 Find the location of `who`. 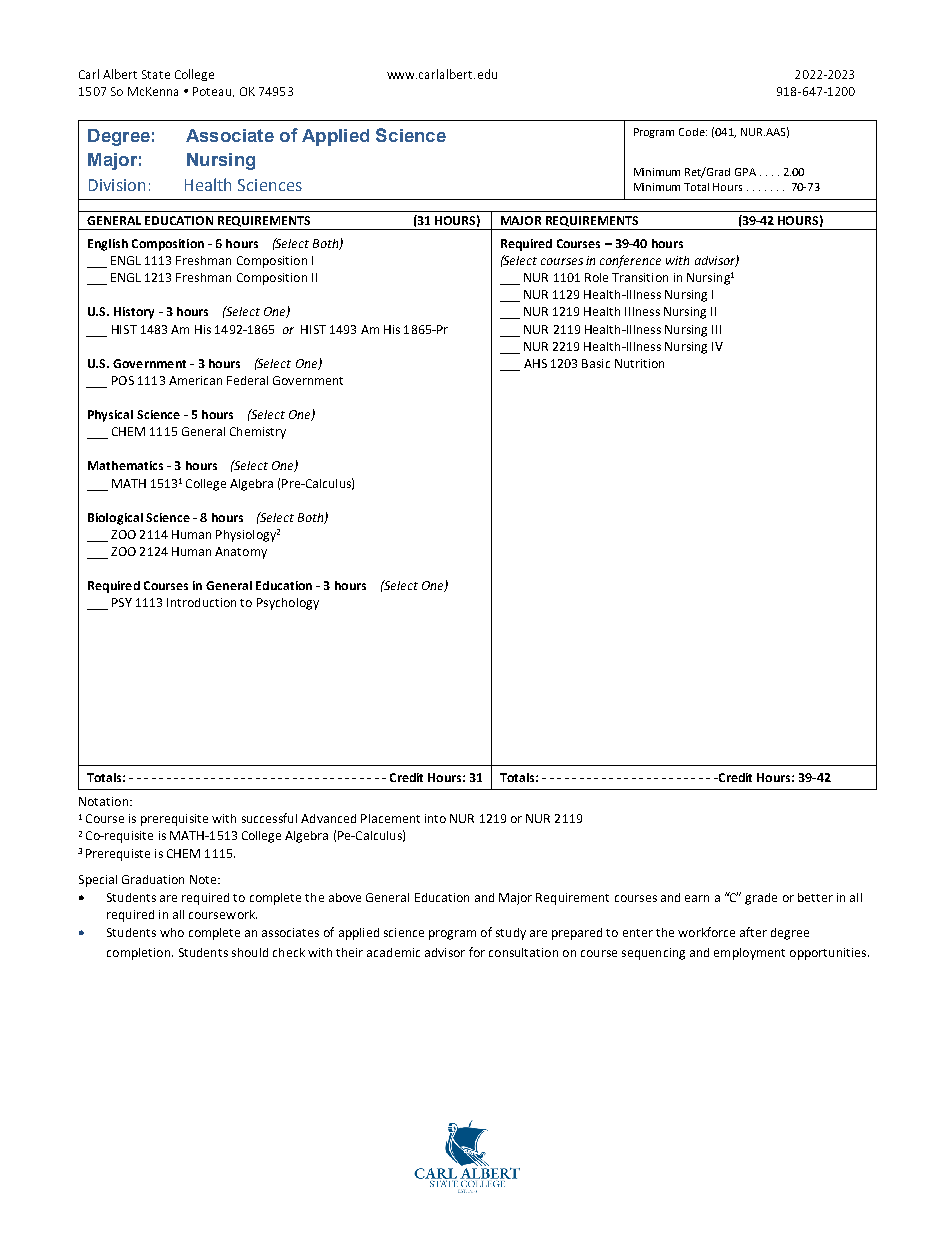

who is located at coordinates (172, 932).
